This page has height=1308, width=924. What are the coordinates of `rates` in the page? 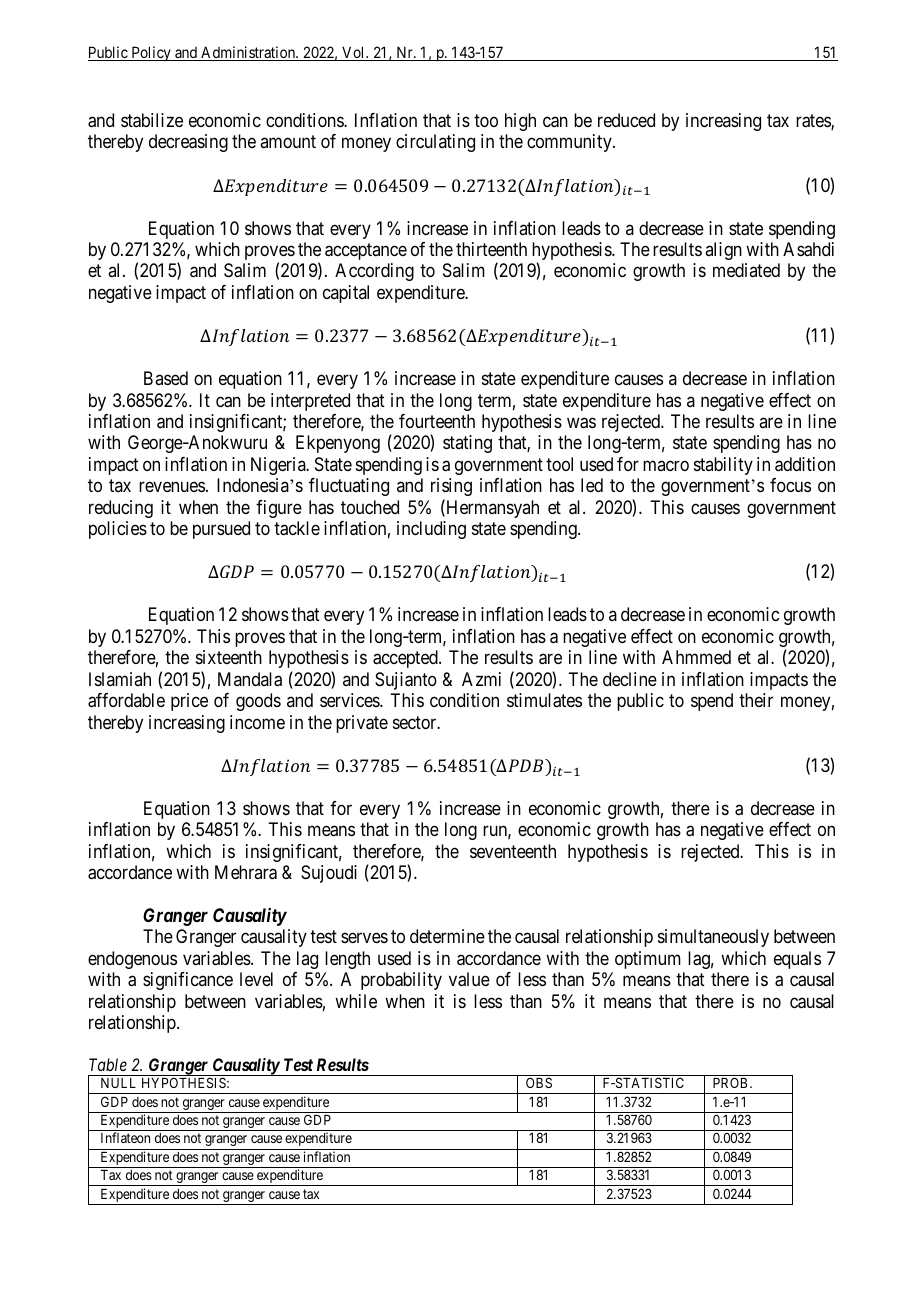 It's located at (814, 122).
